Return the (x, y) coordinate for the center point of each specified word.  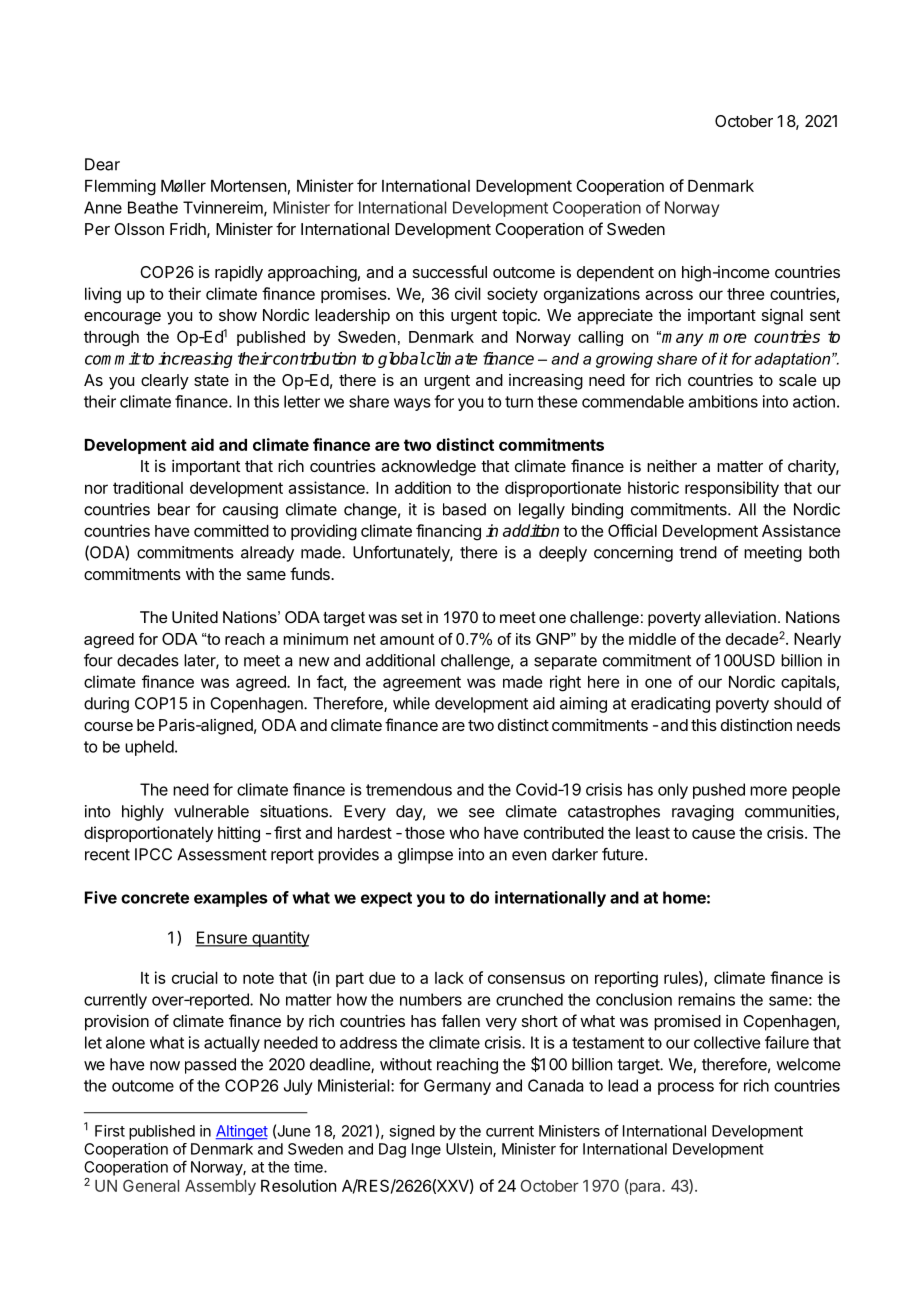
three (745, 294)
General (151, 1185)
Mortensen (248, 186)
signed (412, 1132)
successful (450, 271)
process (686, 1088)
